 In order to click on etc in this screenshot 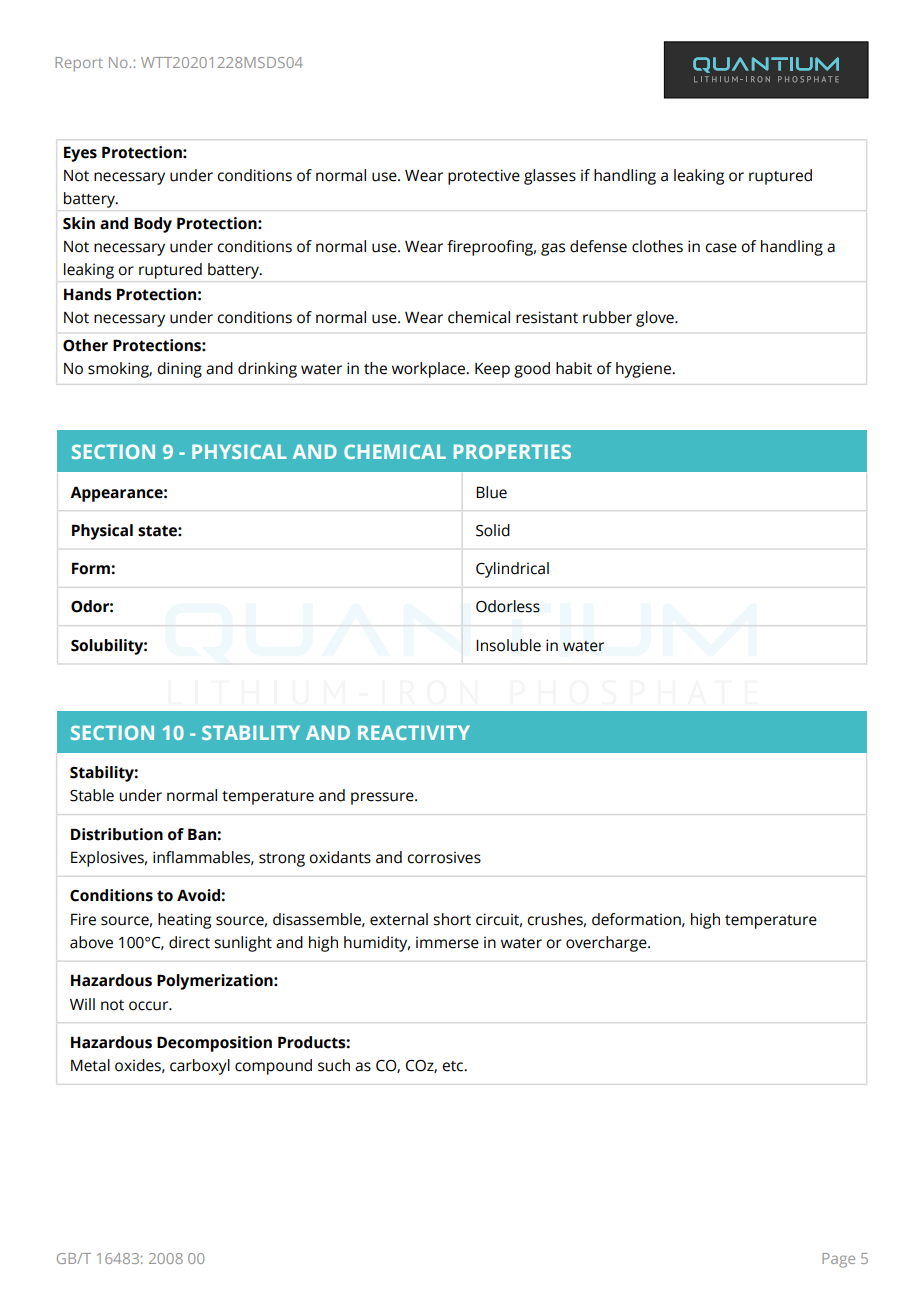, I will do `click(454, 1066)`.
